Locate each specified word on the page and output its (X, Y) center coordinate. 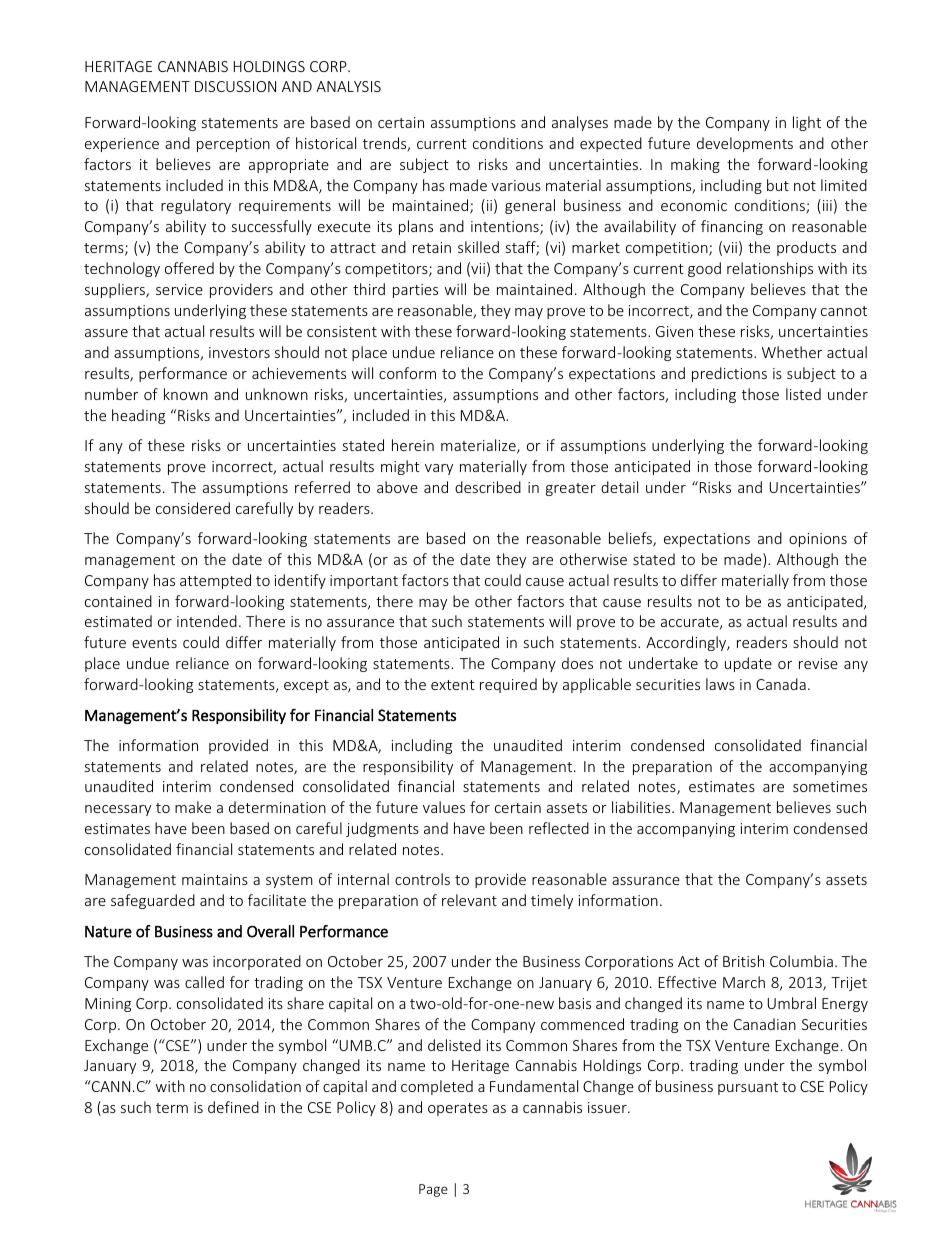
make (193, 807)
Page (433, 1190)
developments (745, 144)
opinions (818, 540)
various (516, 185)
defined (233, 1107)
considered (193, 508)
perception (233, 145)
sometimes (830, 786)
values (444, 807)
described (488, 487)
